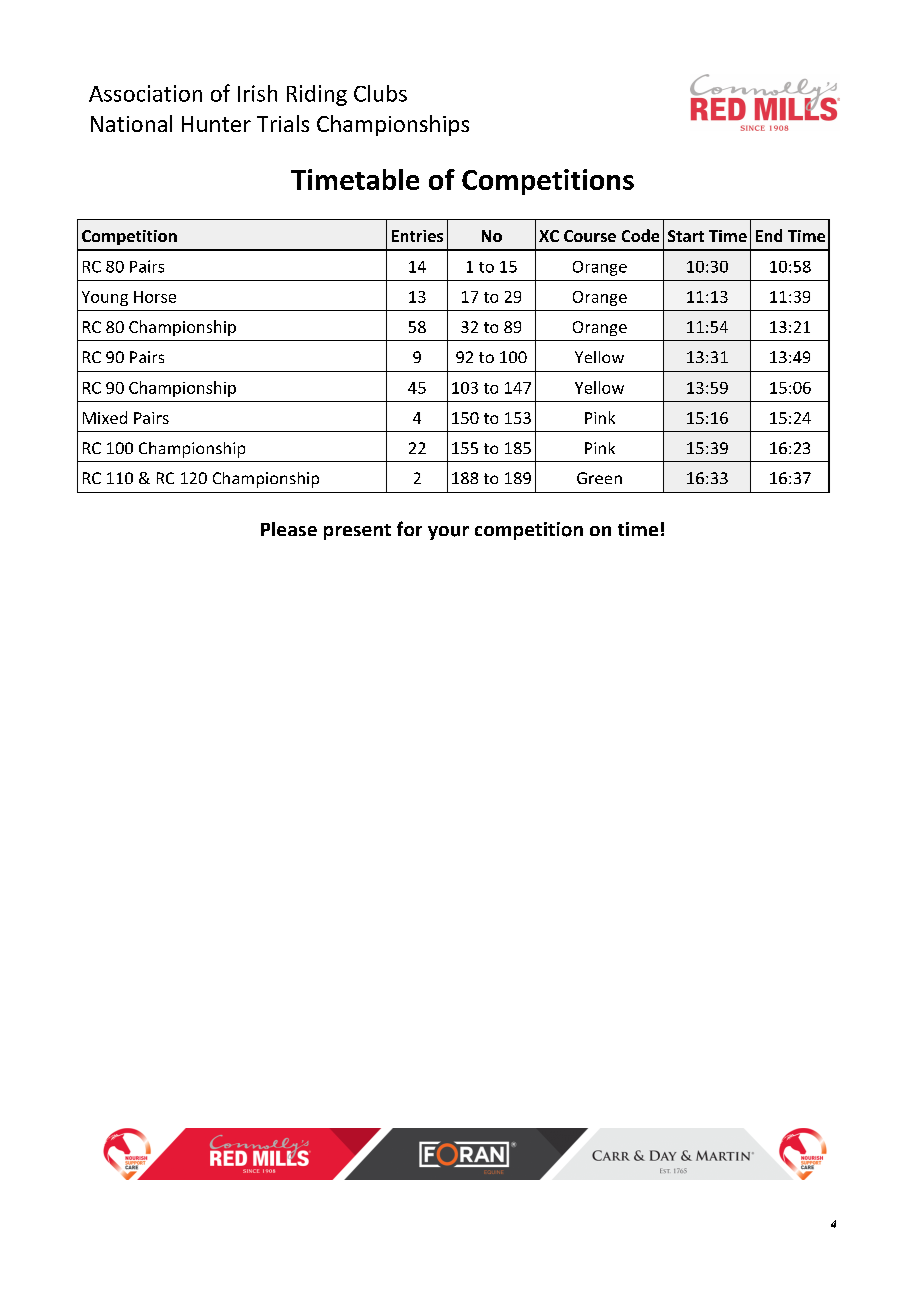 This screenshot has height=1308, width=924. Describe the element at coordinates (289, 529) in the screenshot. I see `Please` at that location.
